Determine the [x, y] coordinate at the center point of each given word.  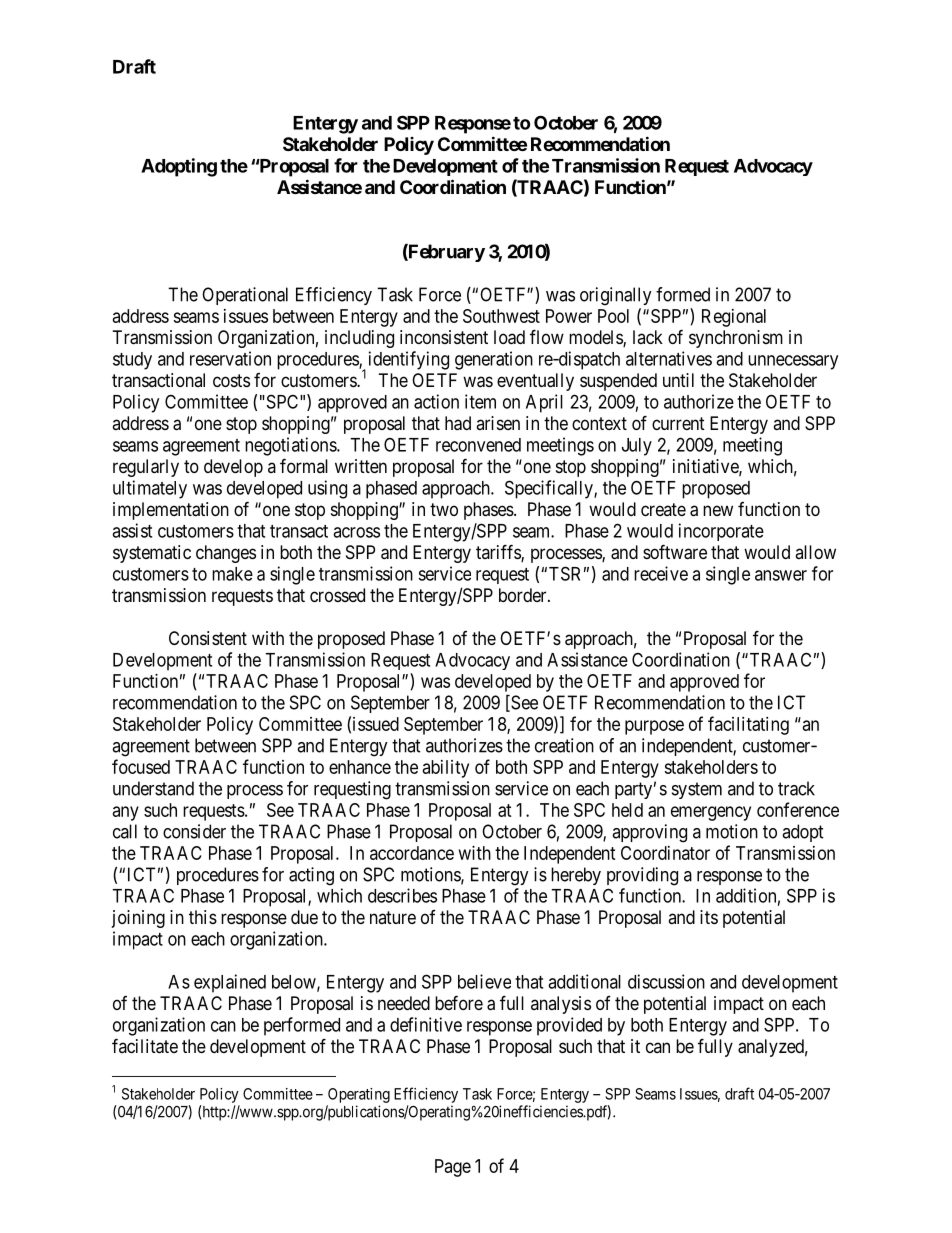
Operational [245, 296]
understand [153, 788]
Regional [734, 318]
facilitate [145, 1046]
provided [569, 1026]
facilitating [748, 725]
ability [446, 769]
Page [453, 1168]
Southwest [501, 316]
